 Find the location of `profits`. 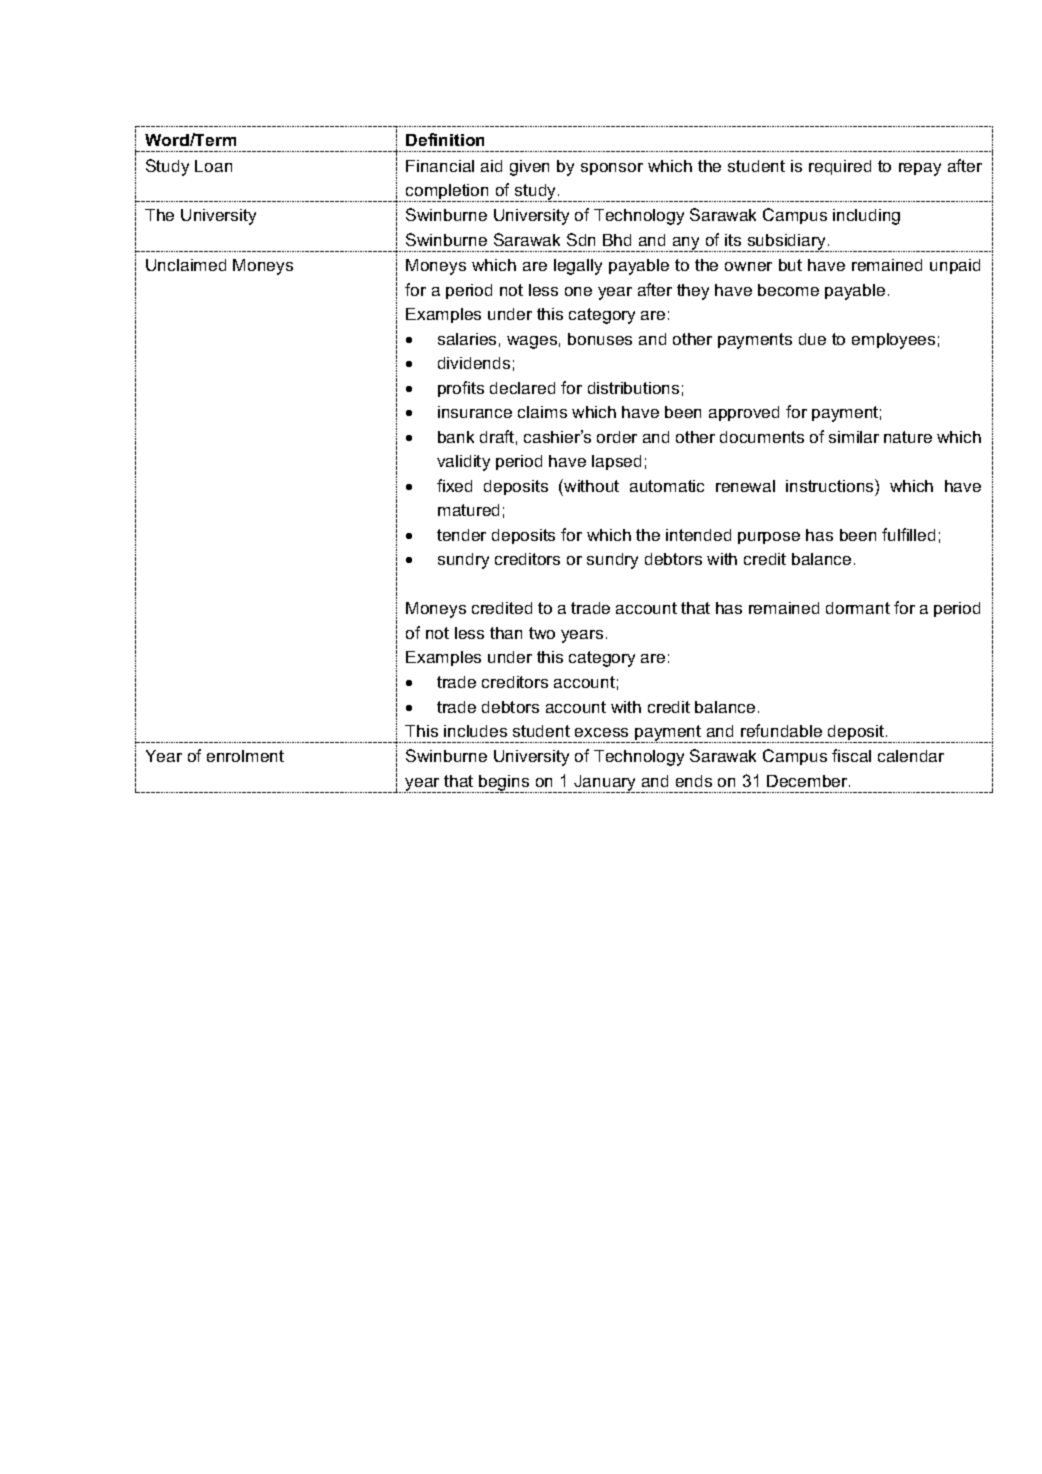

profits is located at coordinates (461, 389).
